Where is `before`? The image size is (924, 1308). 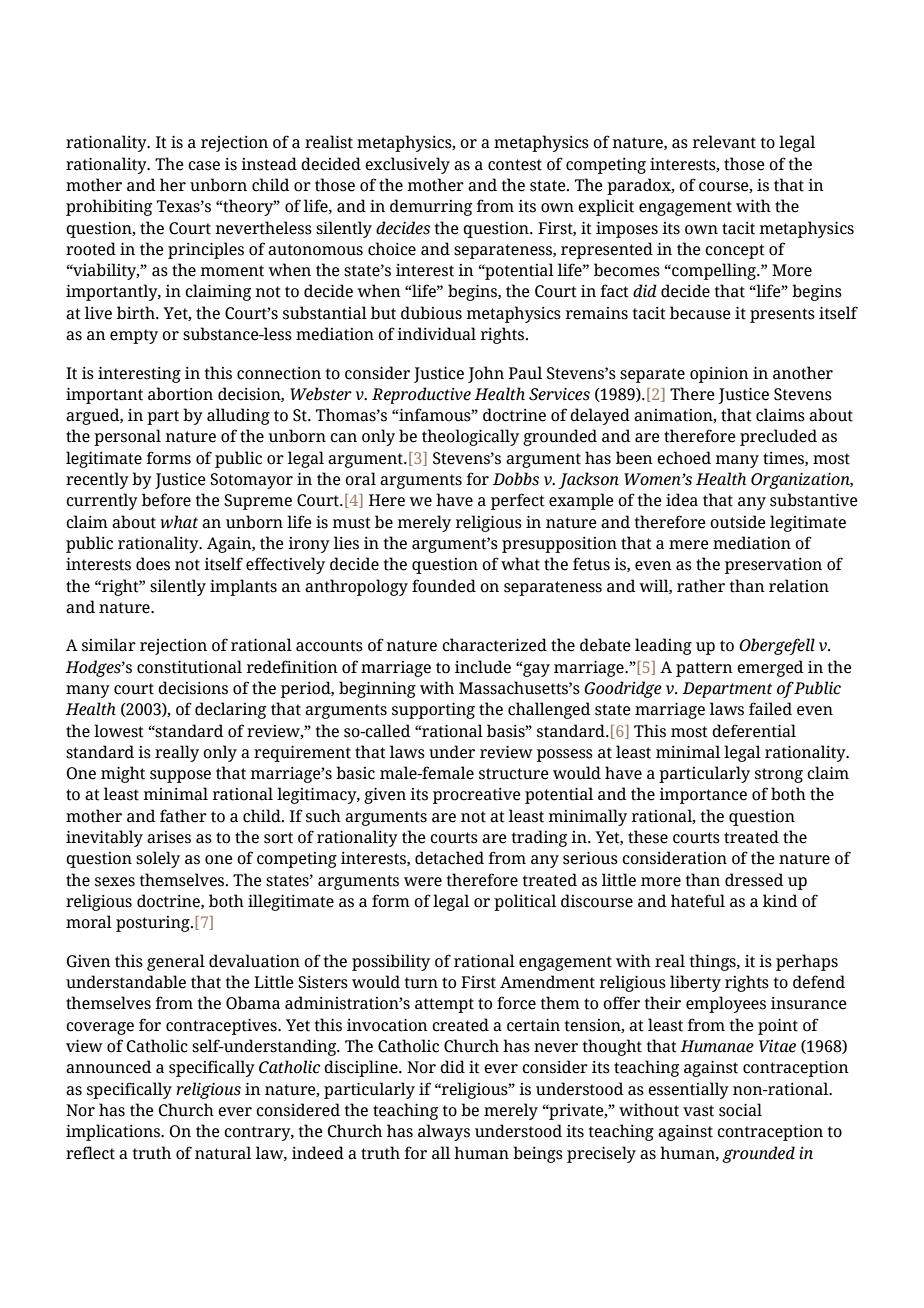 before is located at coordinates (166, 500).
